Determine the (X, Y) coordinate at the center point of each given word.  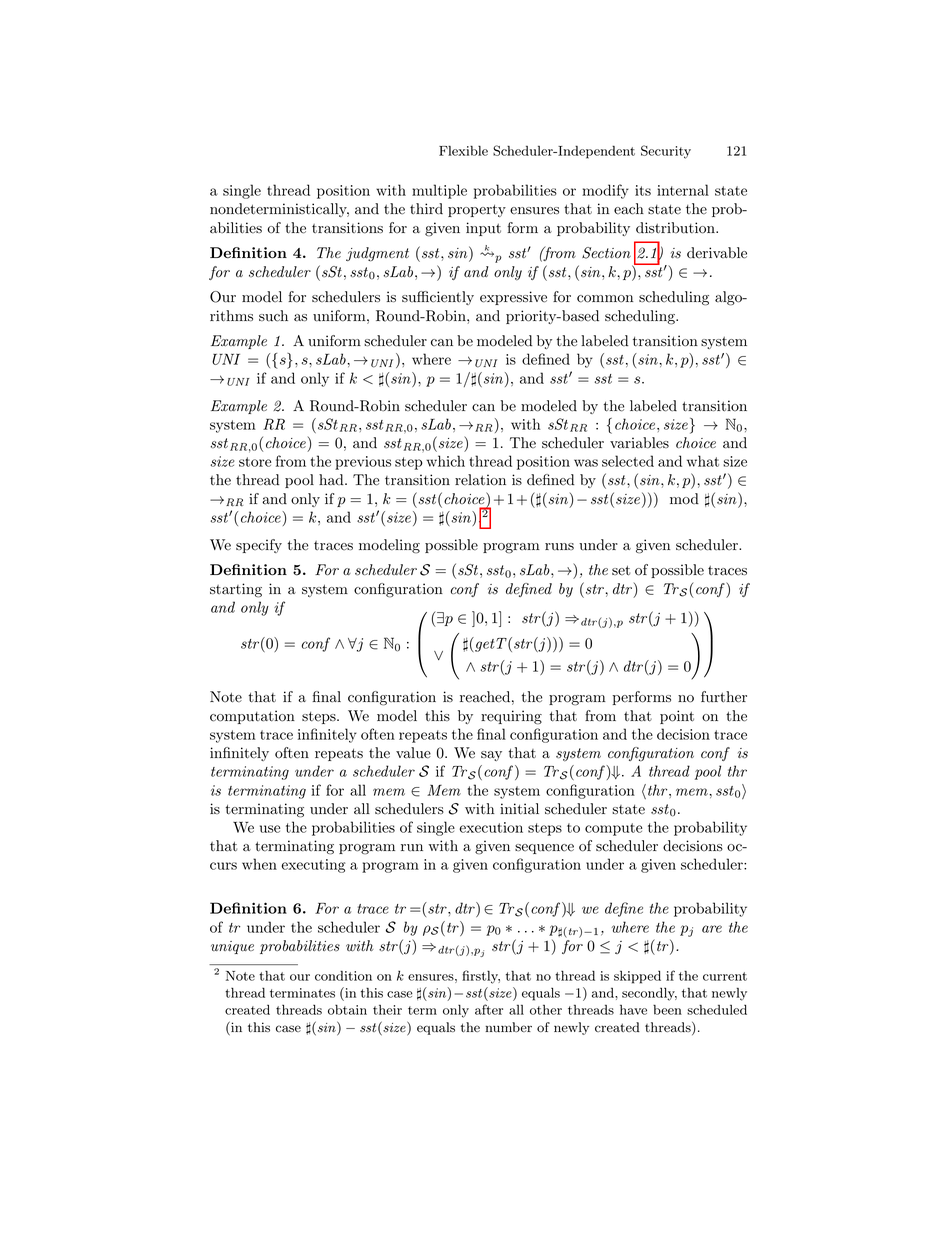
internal (683, 190)
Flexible (463, 150)
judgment (377, 254)
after (489, 1009)
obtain (347, 1009)
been (667, 1009)
